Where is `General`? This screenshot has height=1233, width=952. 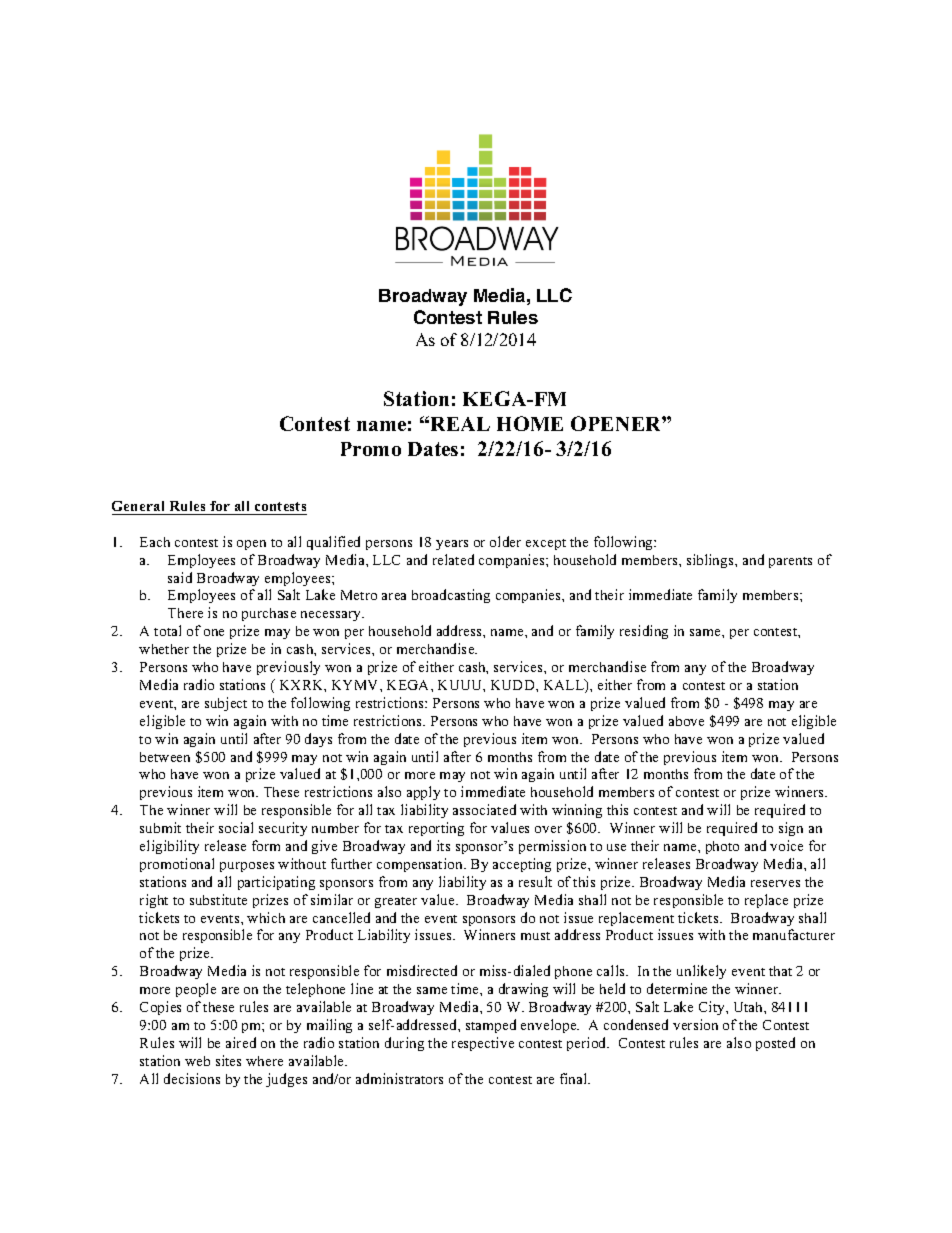
General is located at coordinates (138, 506).
